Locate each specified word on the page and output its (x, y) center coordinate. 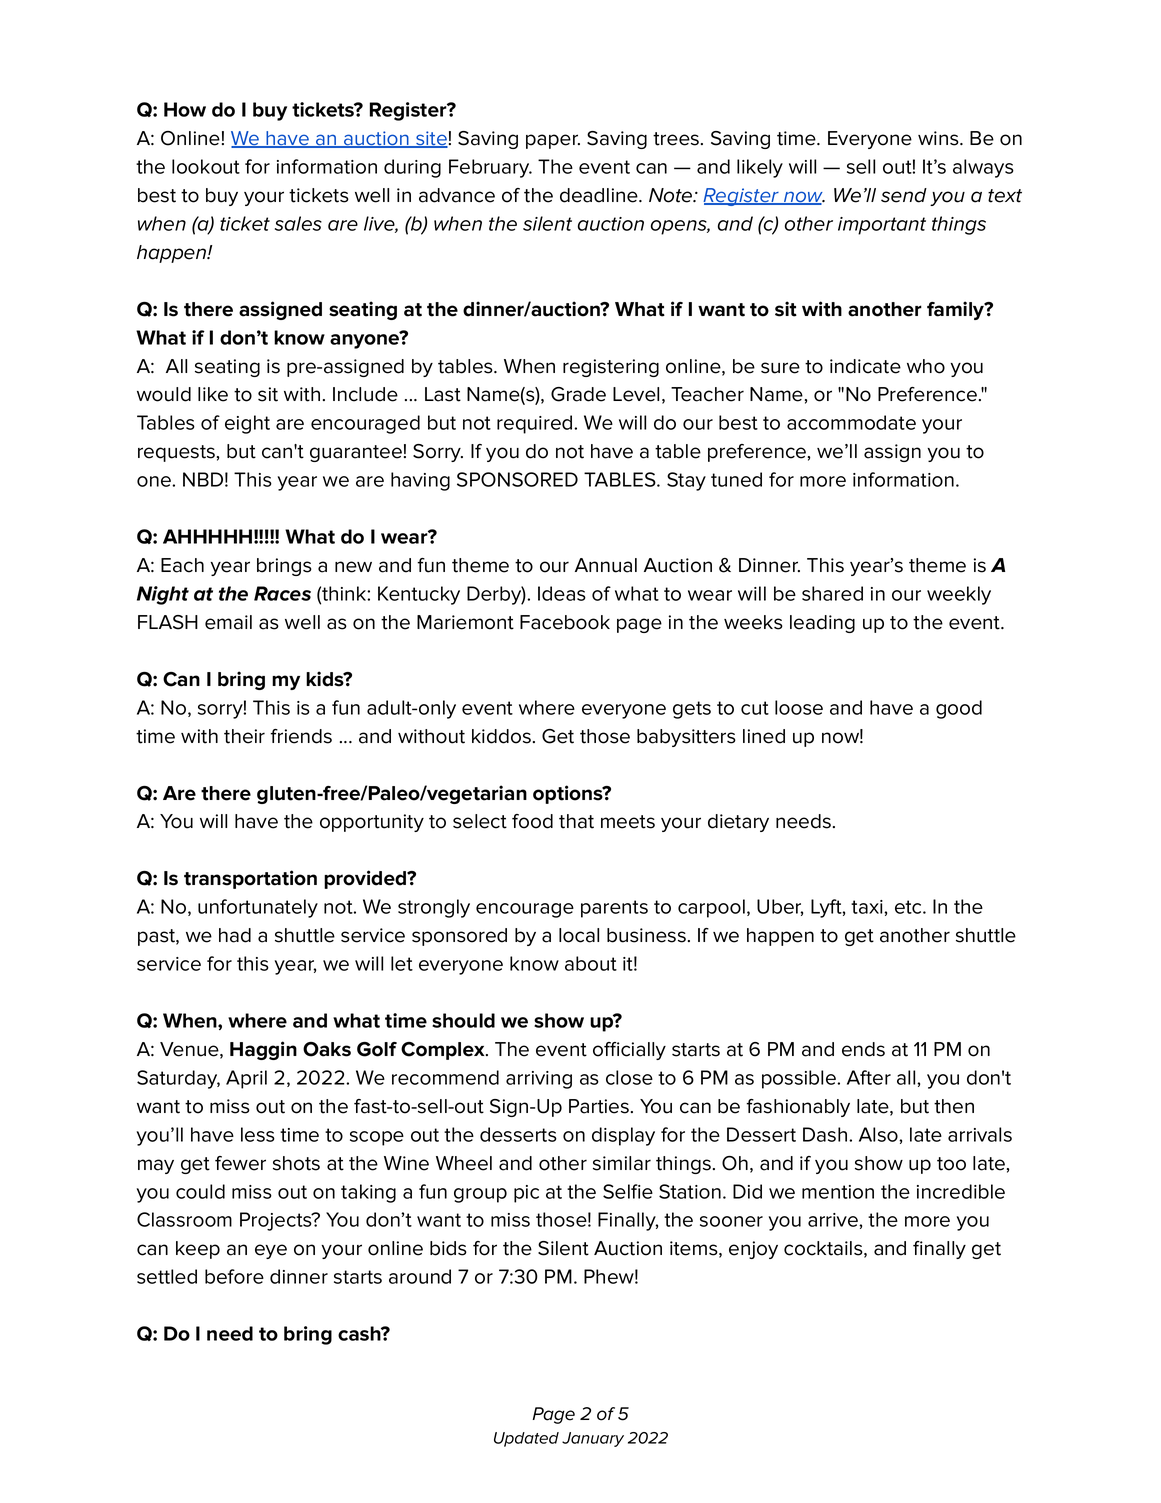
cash (360, 1333)
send (904, 195)
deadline (600, 195)
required (536, 424)
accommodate (851, 422)
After (869, 1077)
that (576, 821)
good (959, 709)
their (244, 736)
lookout (206, 166)
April (246, 1079)
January (593, 1439)
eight (247, 424)
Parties (599, 1106)
